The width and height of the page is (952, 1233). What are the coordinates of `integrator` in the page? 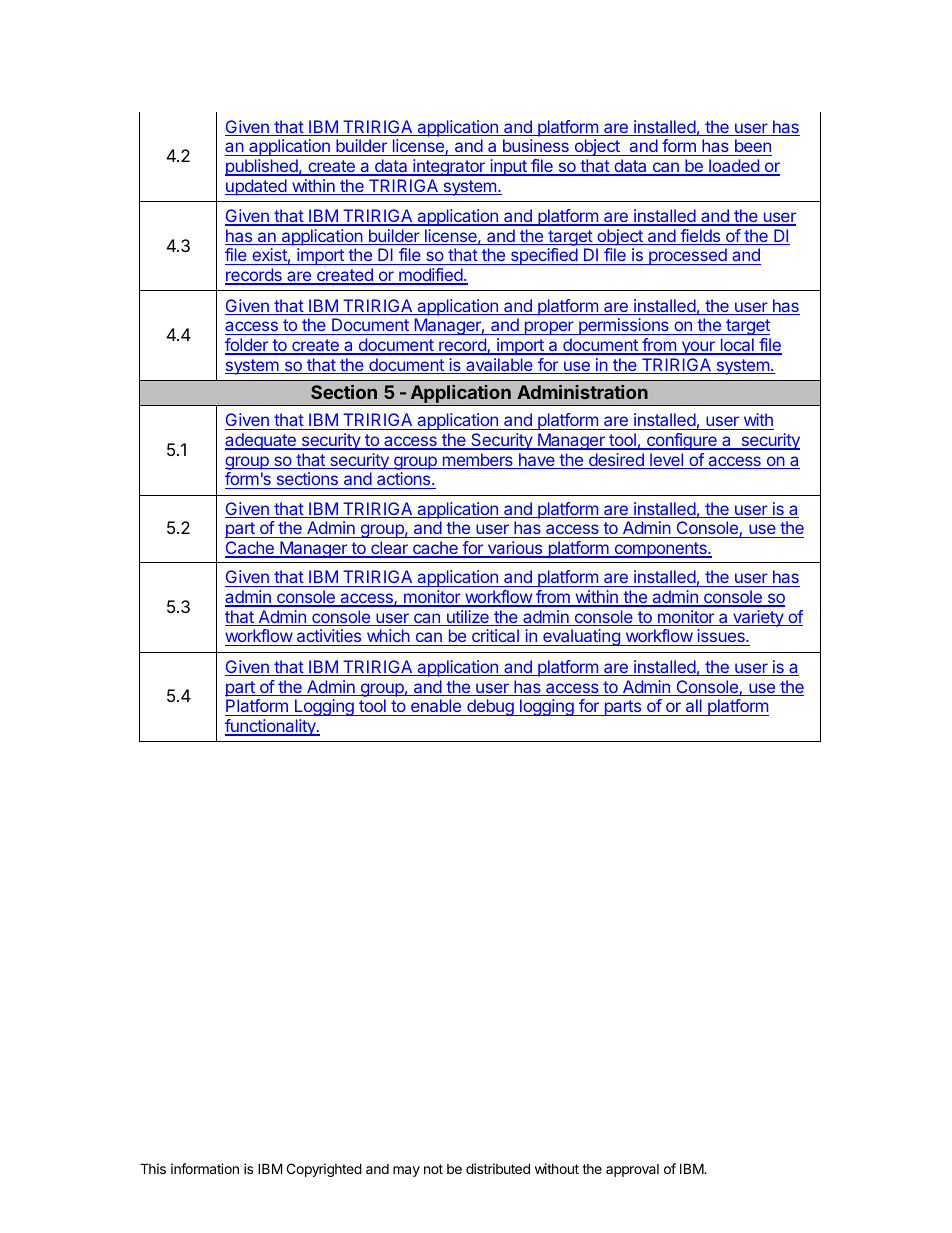 It's located at (449, 167).
